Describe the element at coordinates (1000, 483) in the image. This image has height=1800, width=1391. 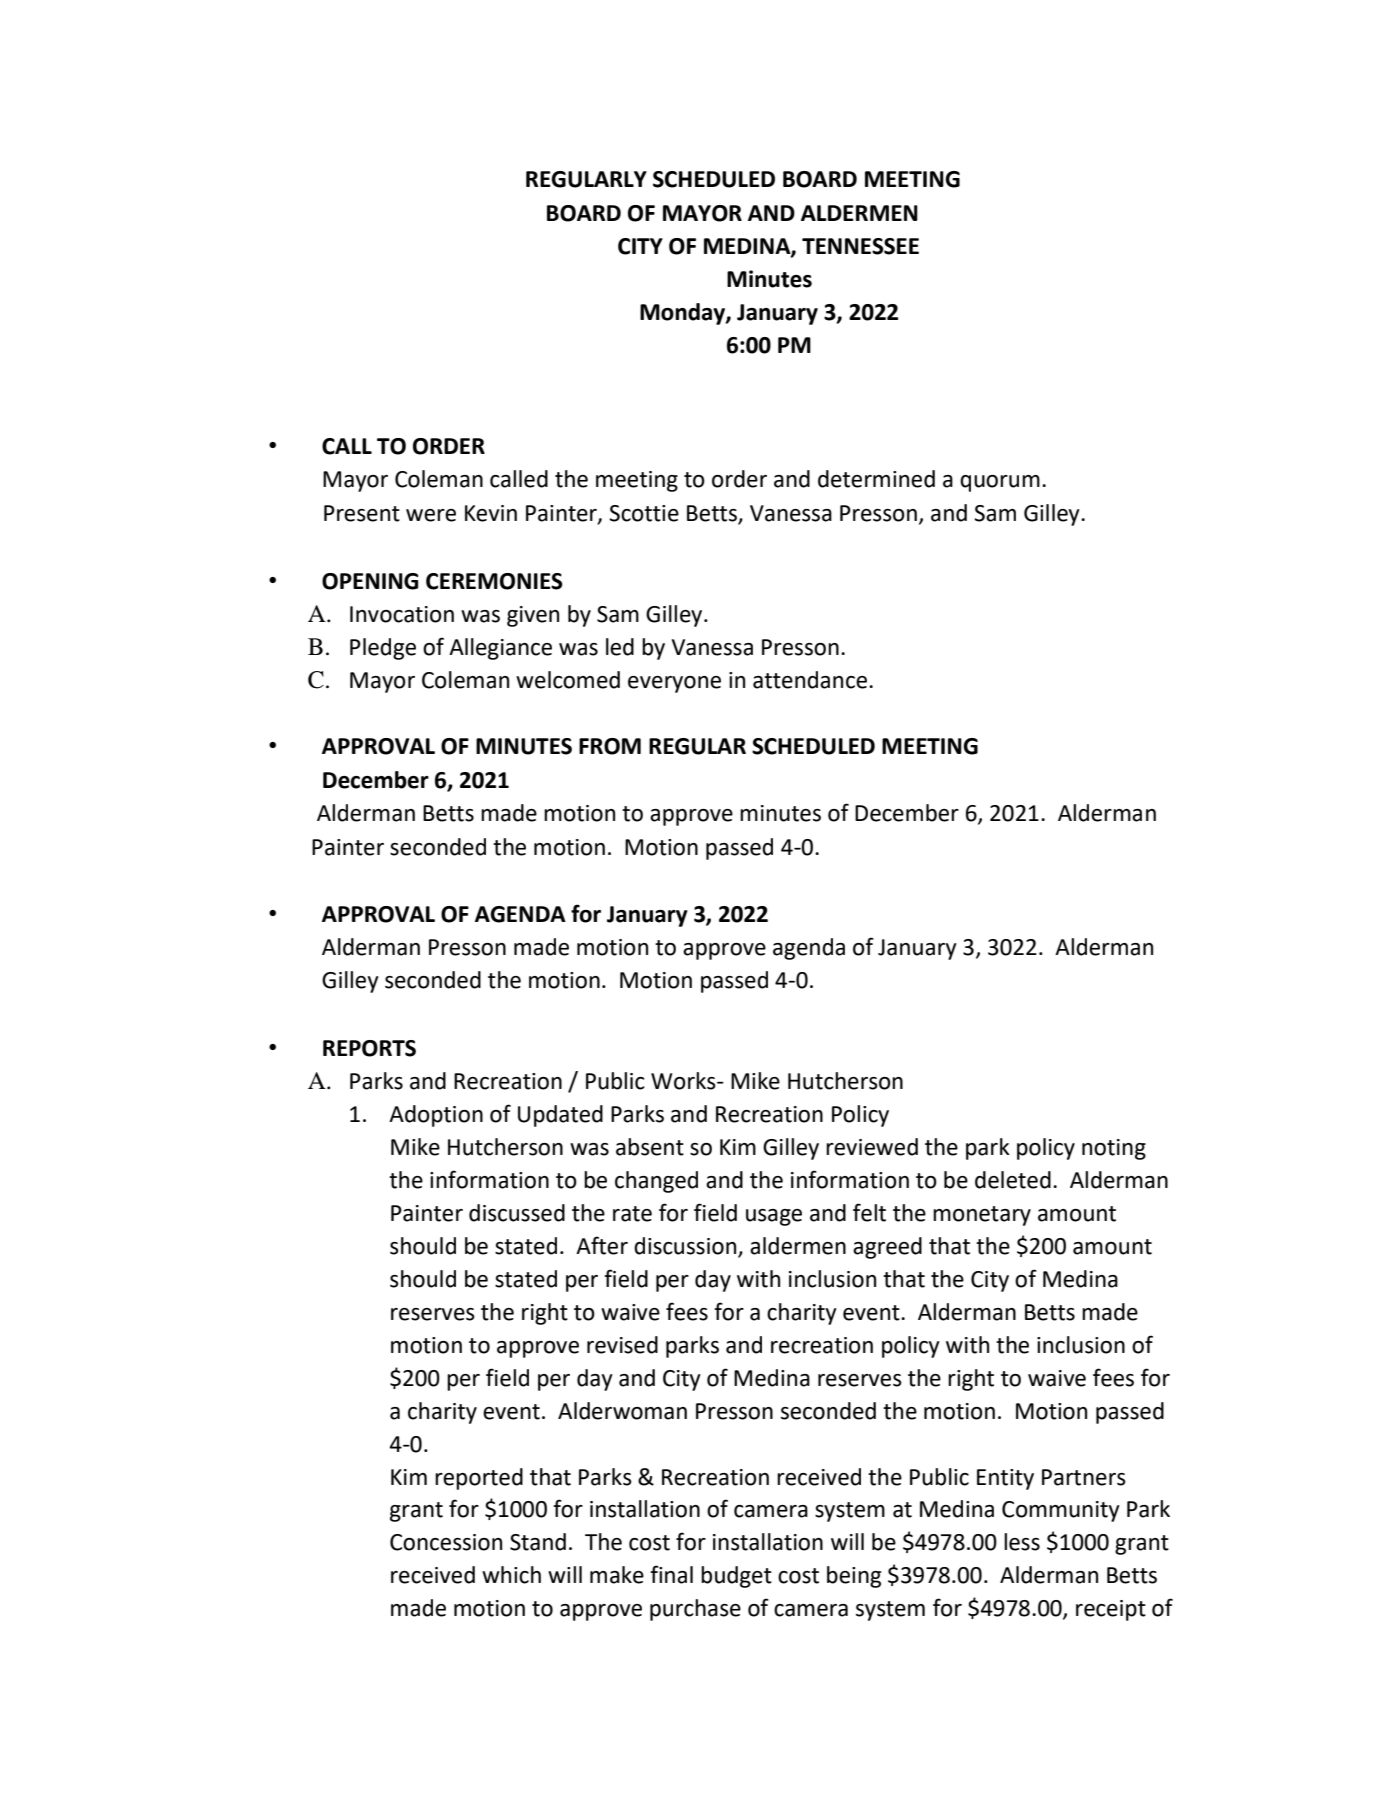
I see `quorum` at that location.
